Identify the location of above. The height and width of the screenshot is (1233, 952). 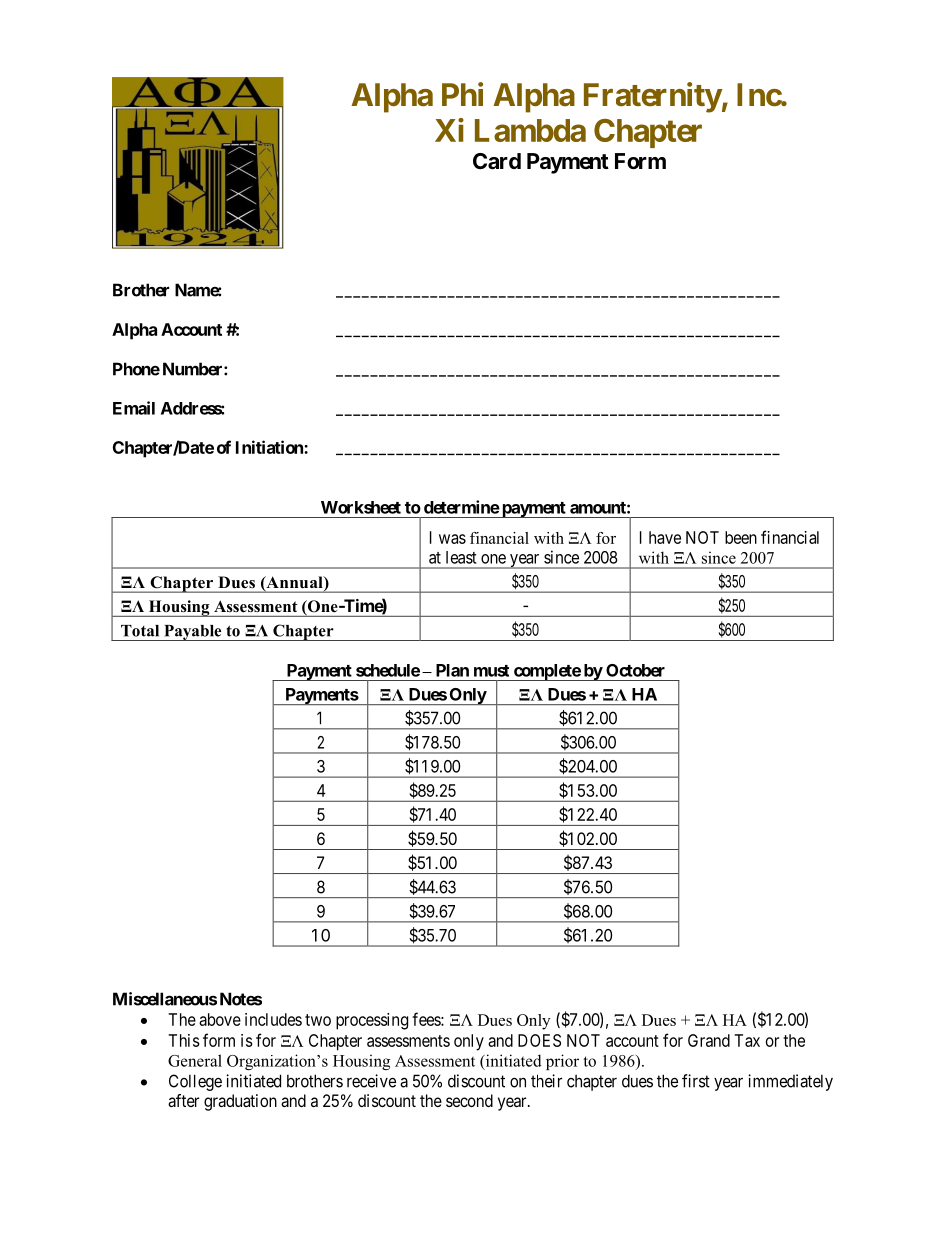
(220, 1019).
